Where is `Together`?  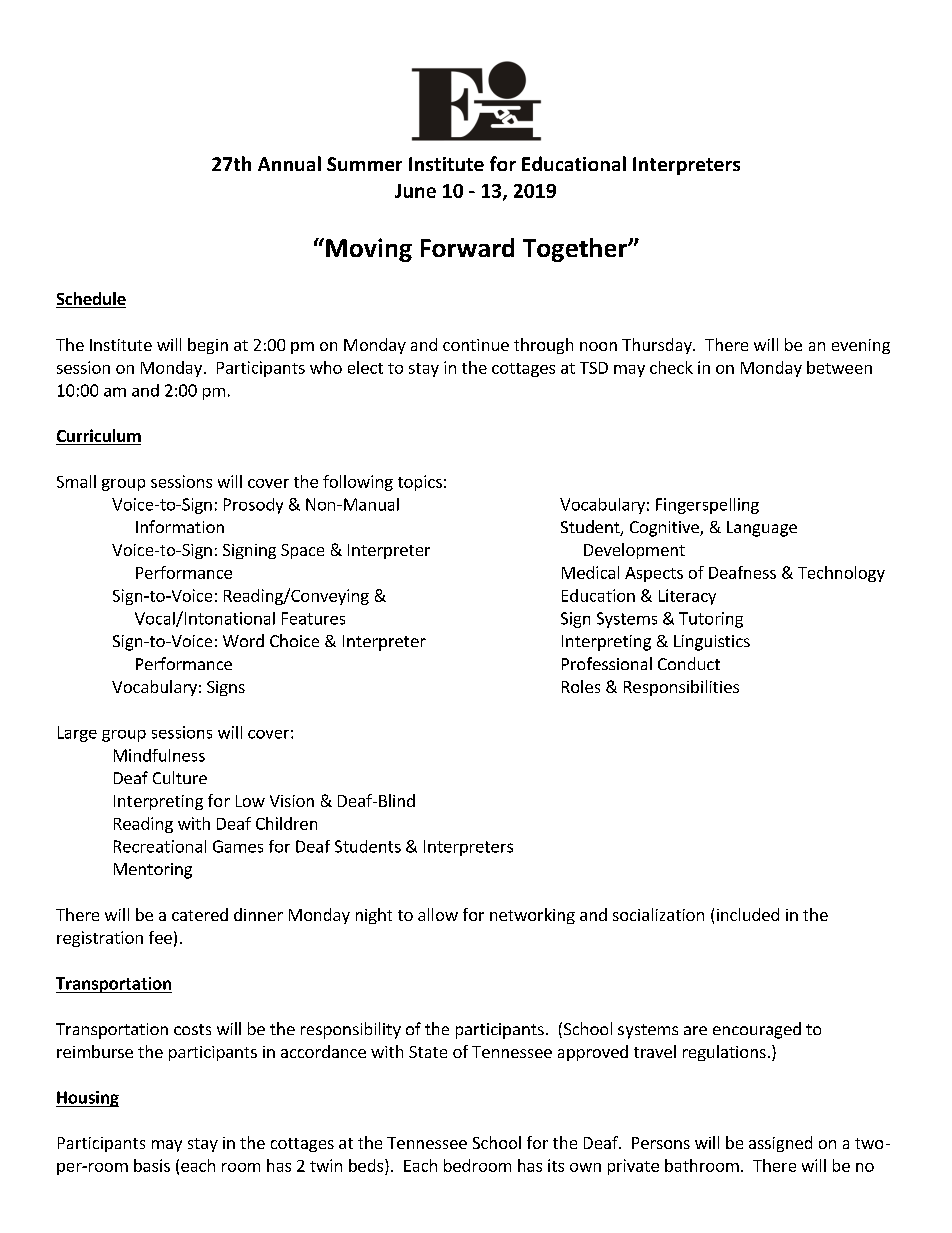
Together is located at coordinates (576, 250).
